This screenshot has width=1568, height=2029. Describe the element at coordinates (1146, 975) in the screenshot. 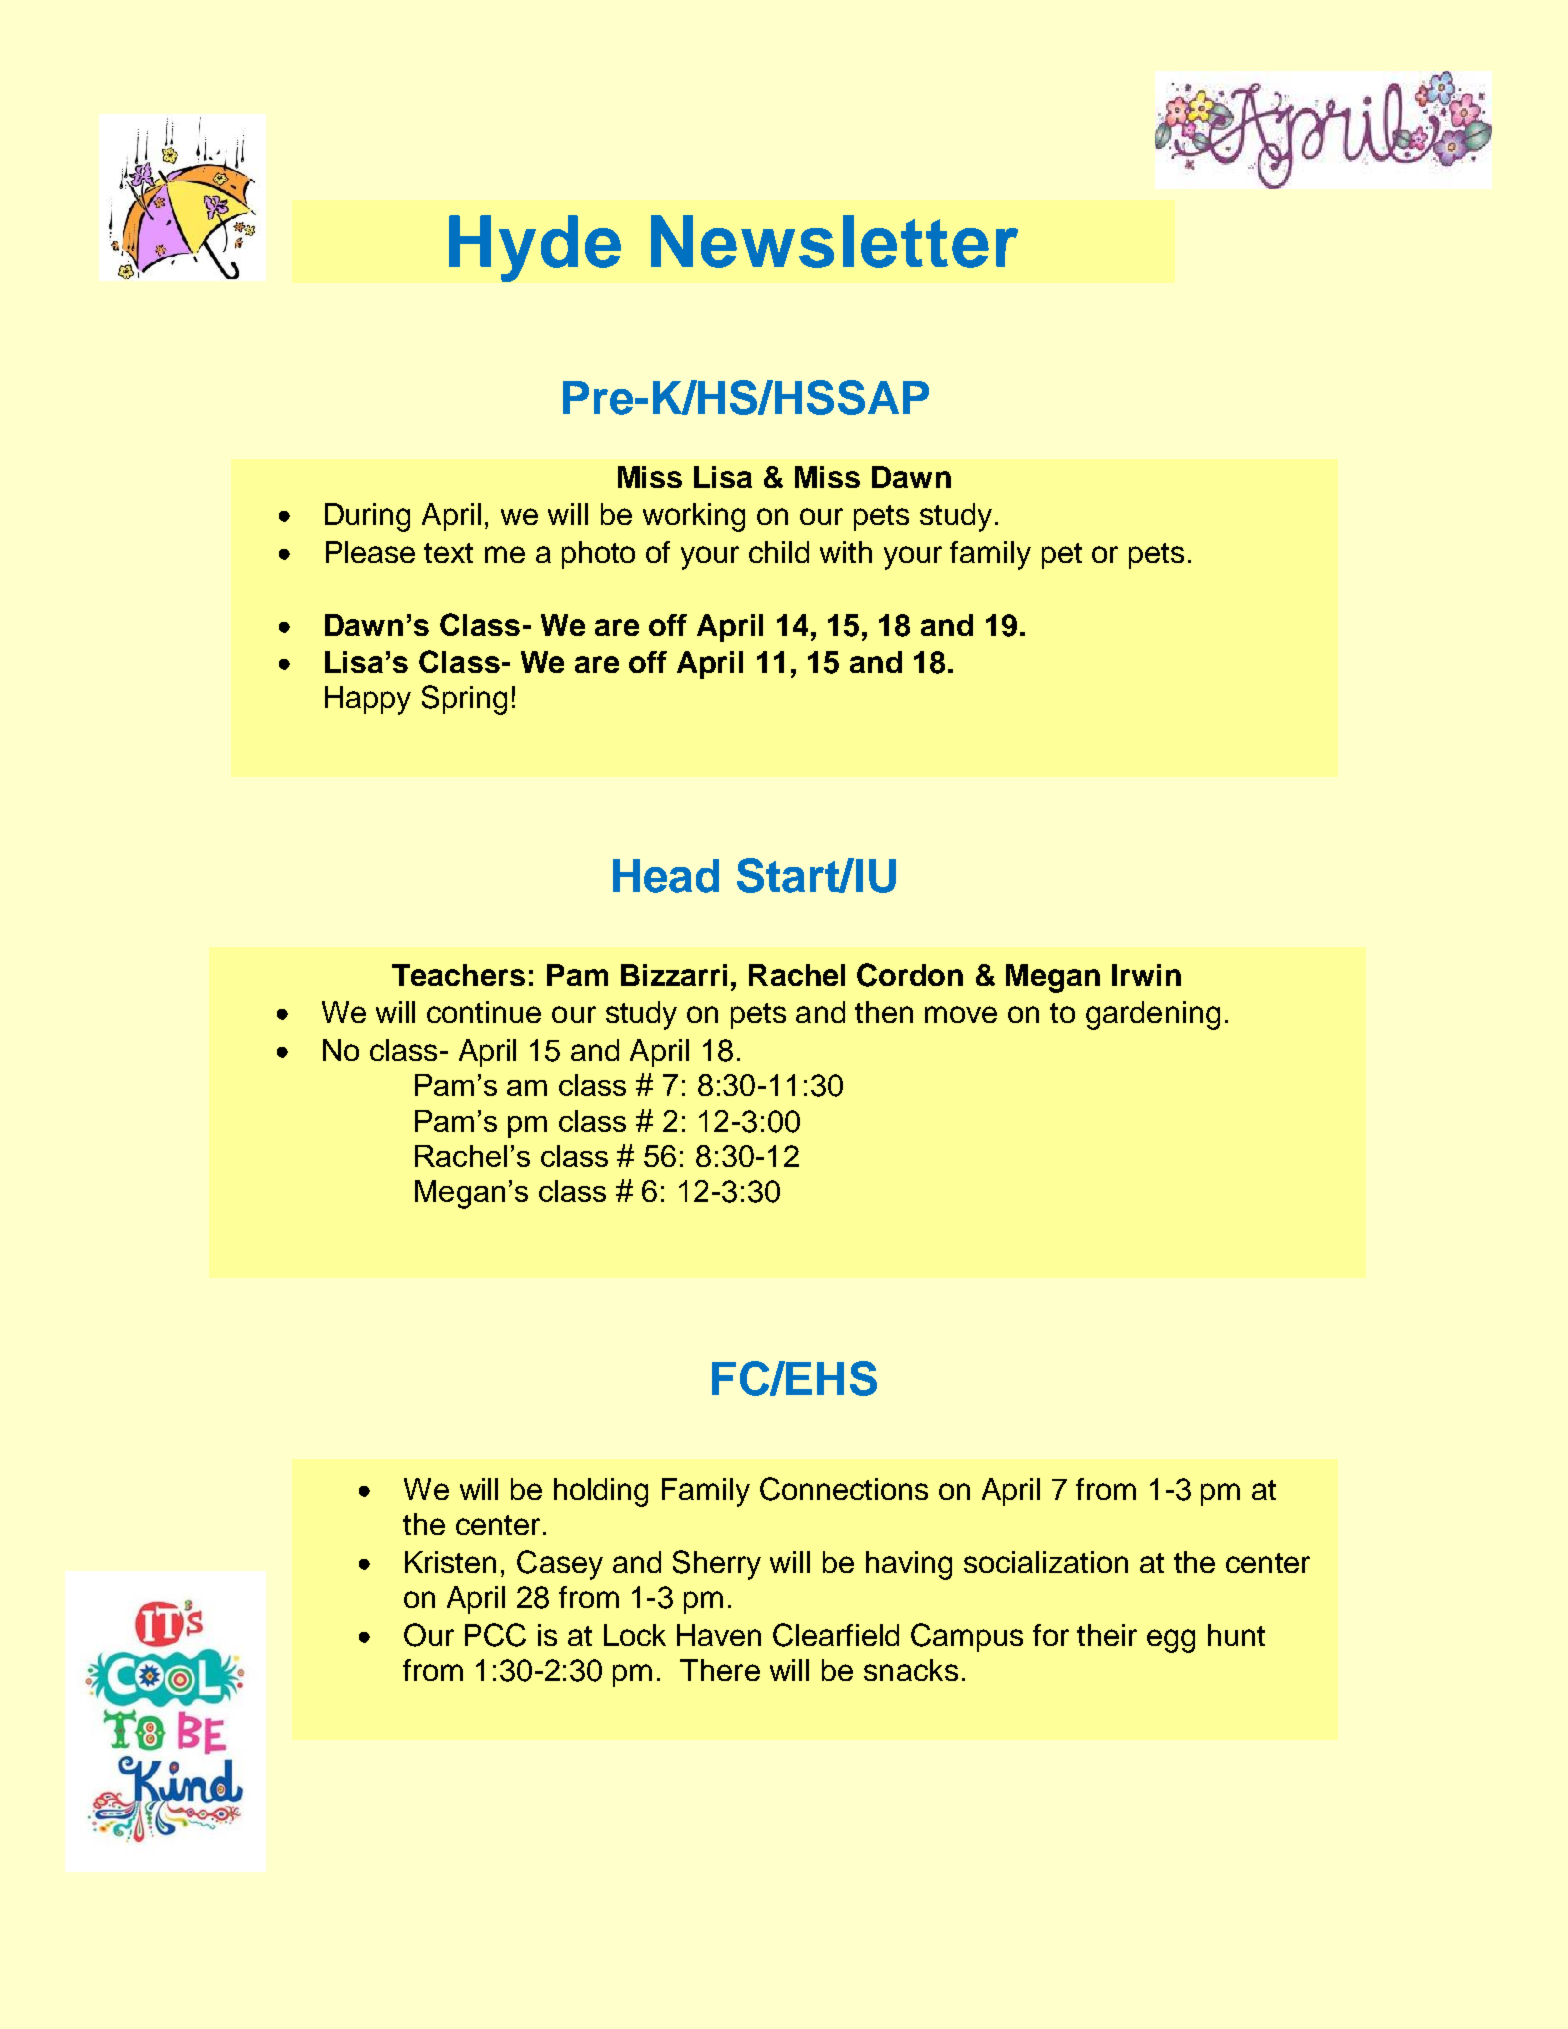

I see `Irwin` at that location.
